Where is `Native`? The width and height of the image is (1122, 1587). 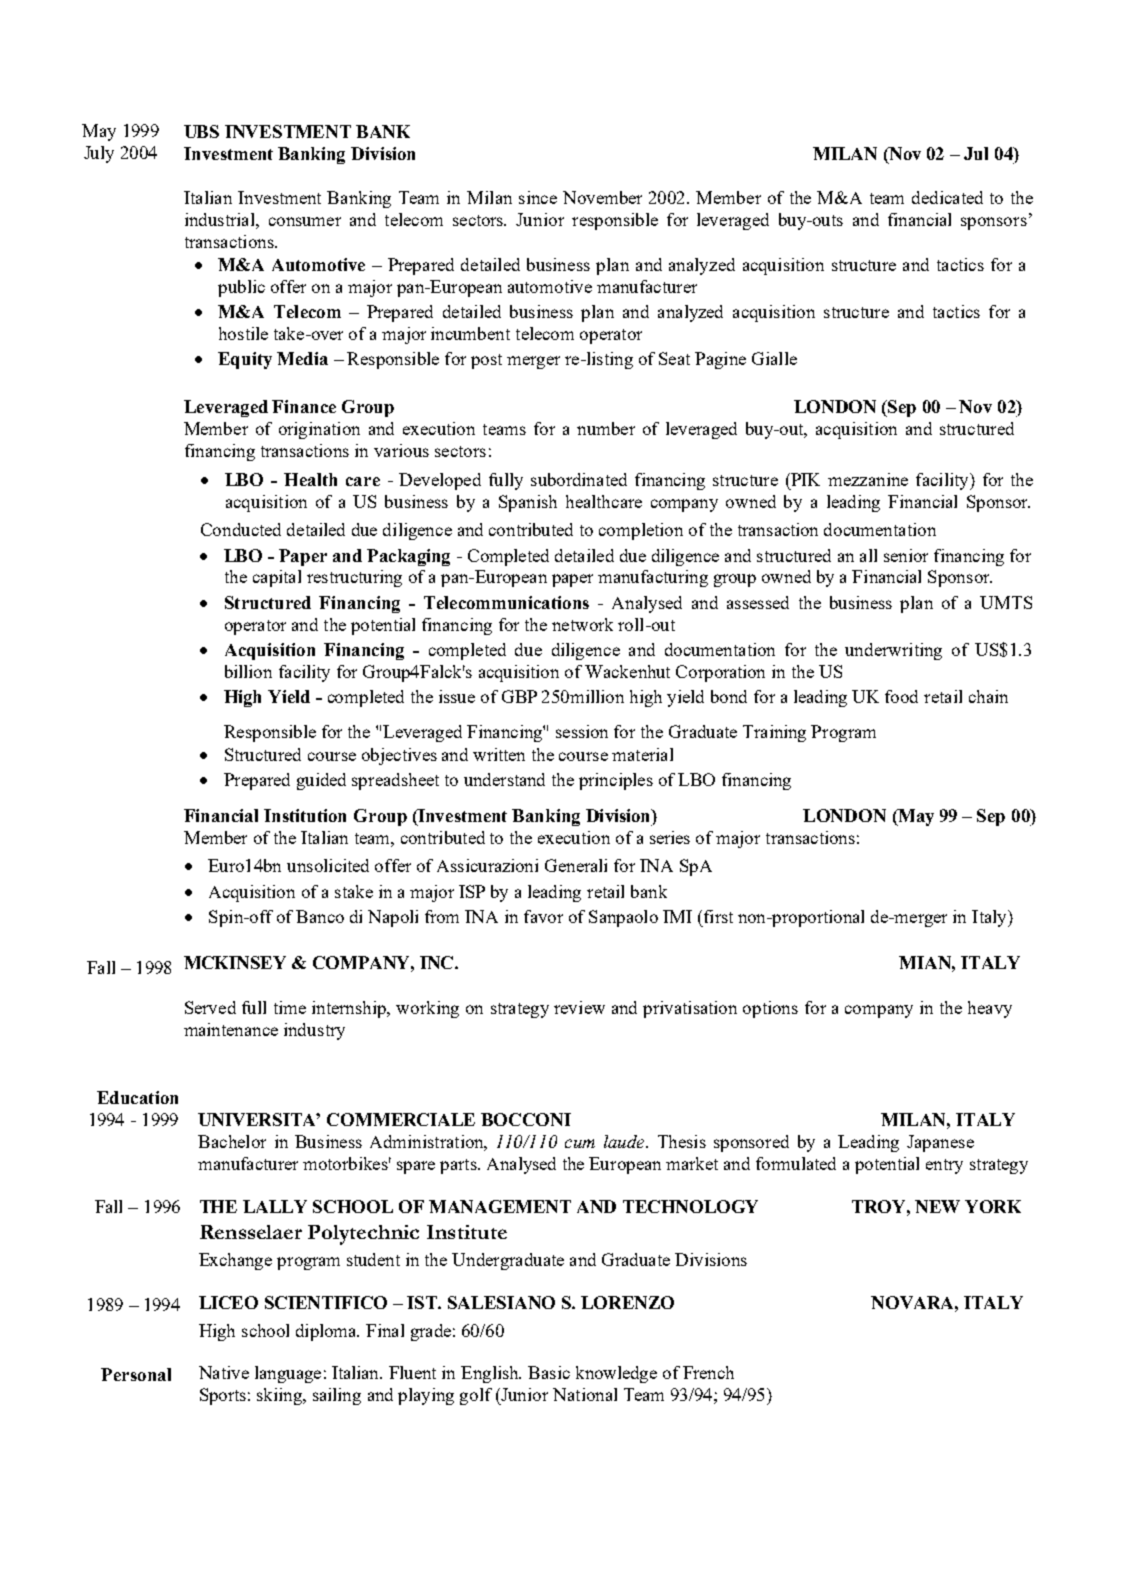 Native is located at coordinates (224, 1372).
